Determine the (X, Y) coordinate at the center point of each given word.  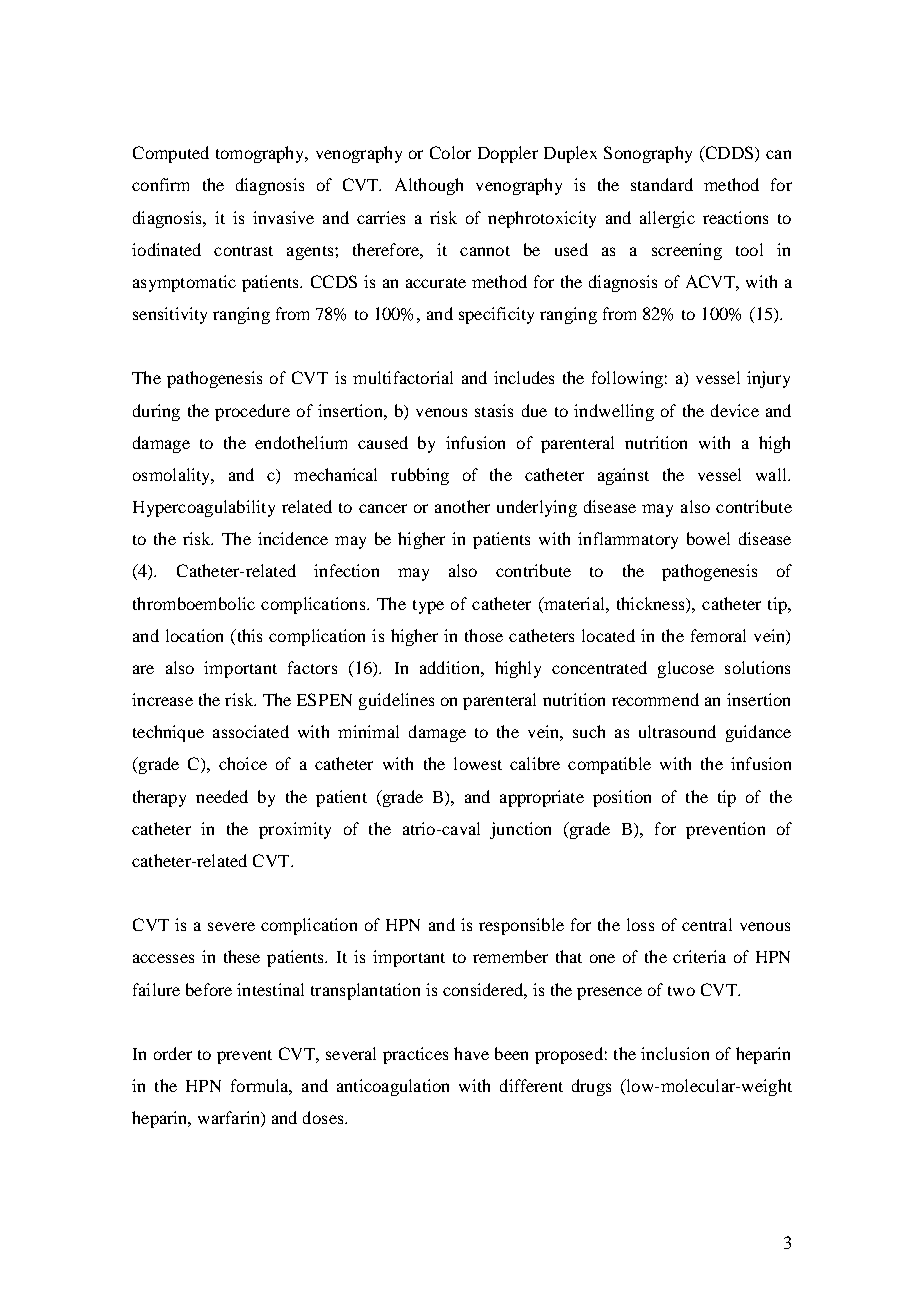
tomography (261, 154)
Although (429, 186)
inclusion (675, 1053)
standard (662, 184)
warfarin (230, 1119)
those (484, 635)
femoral (718, 635)
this (248, 635)
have (471, 1053)
